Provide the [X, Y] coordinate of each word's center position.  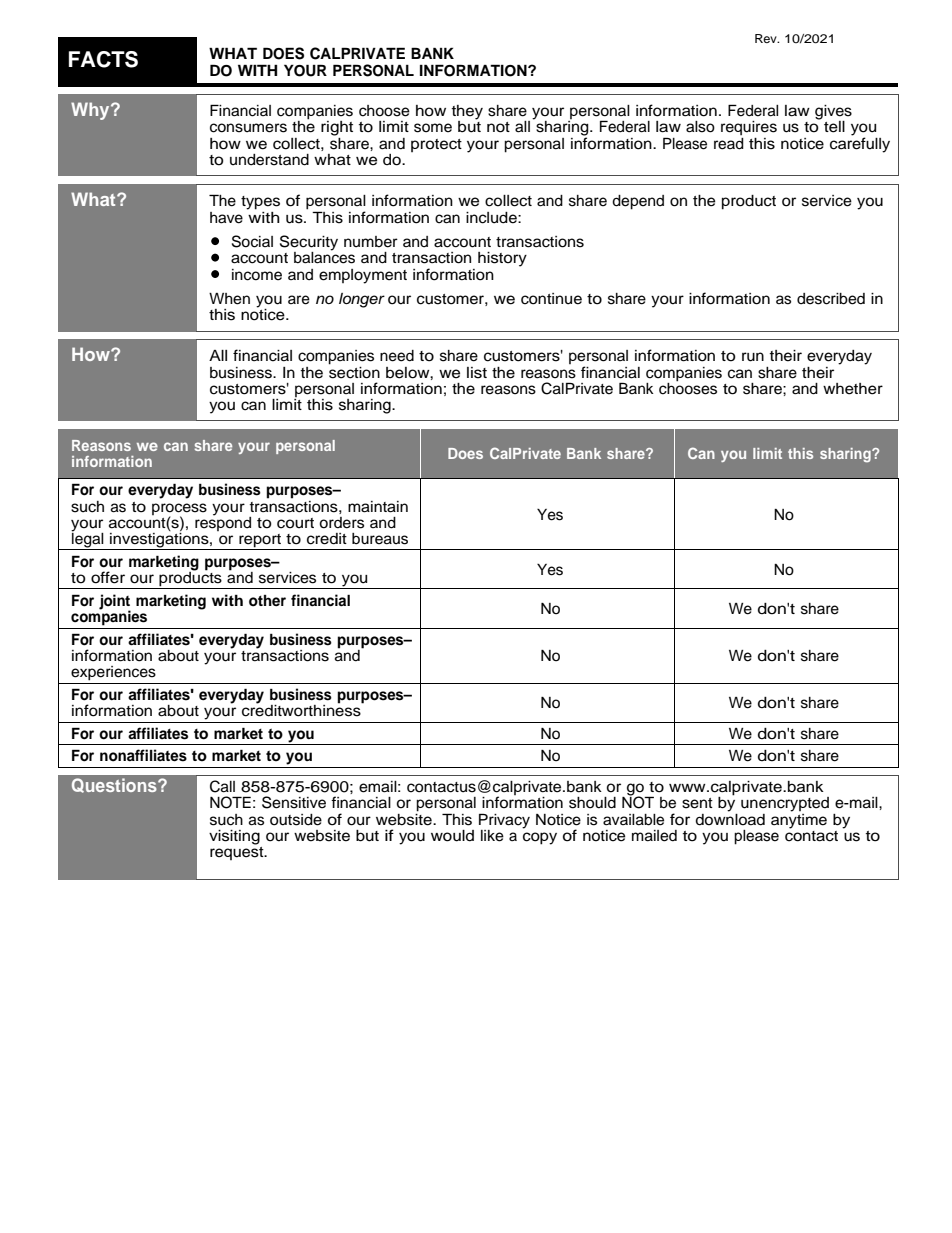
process [179, 510]
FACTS [103, 59]
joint [115, 603]
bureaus [380, 539]
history [502, 259]
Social [252, 241]
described [831, 299]
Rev [767, 38]
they [467, 113]
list [477, 373]
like [492, 836]
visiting [234, 837]
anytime [799, 820]
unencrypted [785, 804]
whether [853, 389]
